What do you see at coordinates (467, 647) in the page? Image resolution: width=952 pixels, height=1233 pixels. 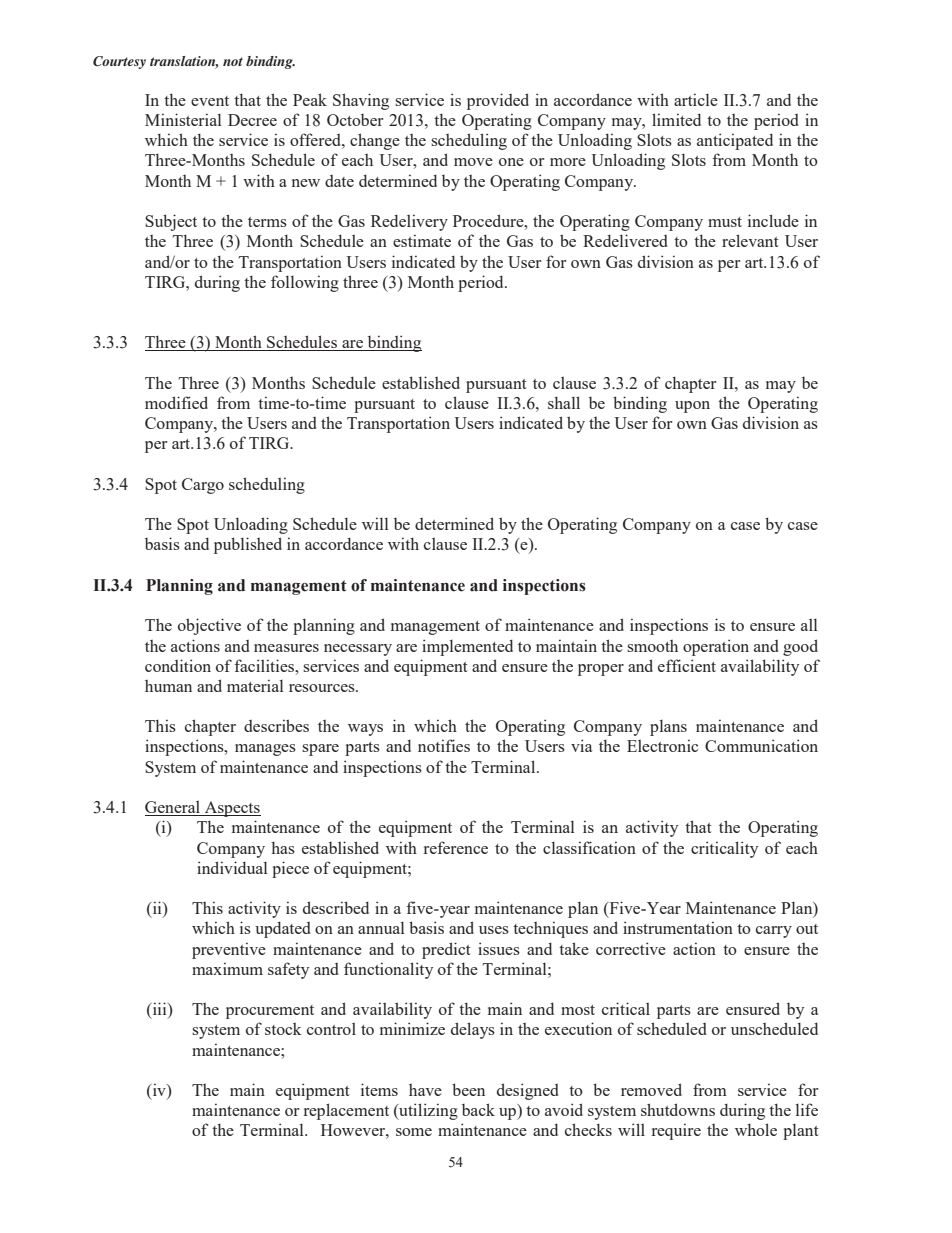 I see `implemented` at bounding box center [467, 647].
